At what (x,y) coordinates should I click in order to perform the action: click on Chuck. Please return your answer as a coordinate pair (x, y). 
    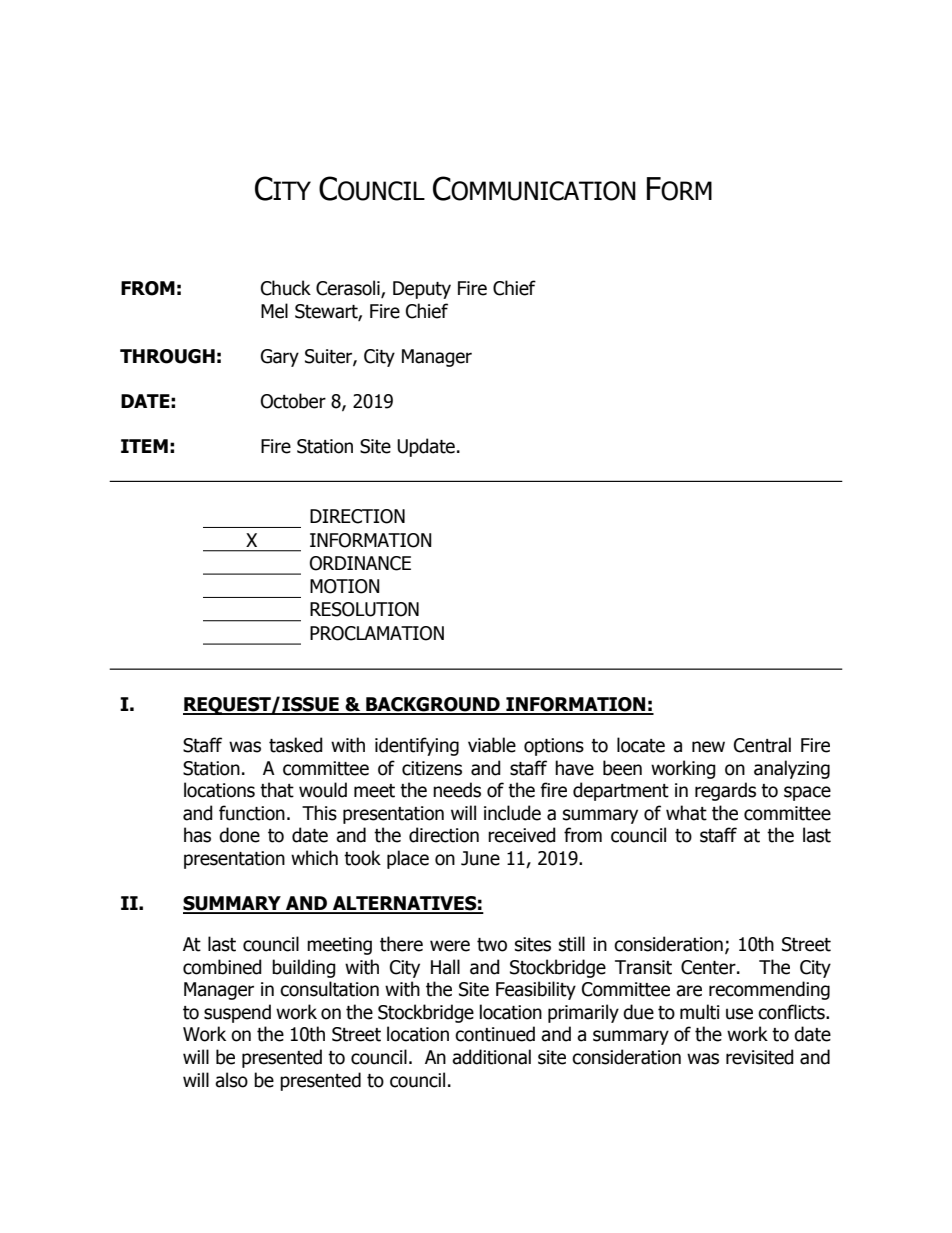
    Looking at the image, I should click on (286, 288).
